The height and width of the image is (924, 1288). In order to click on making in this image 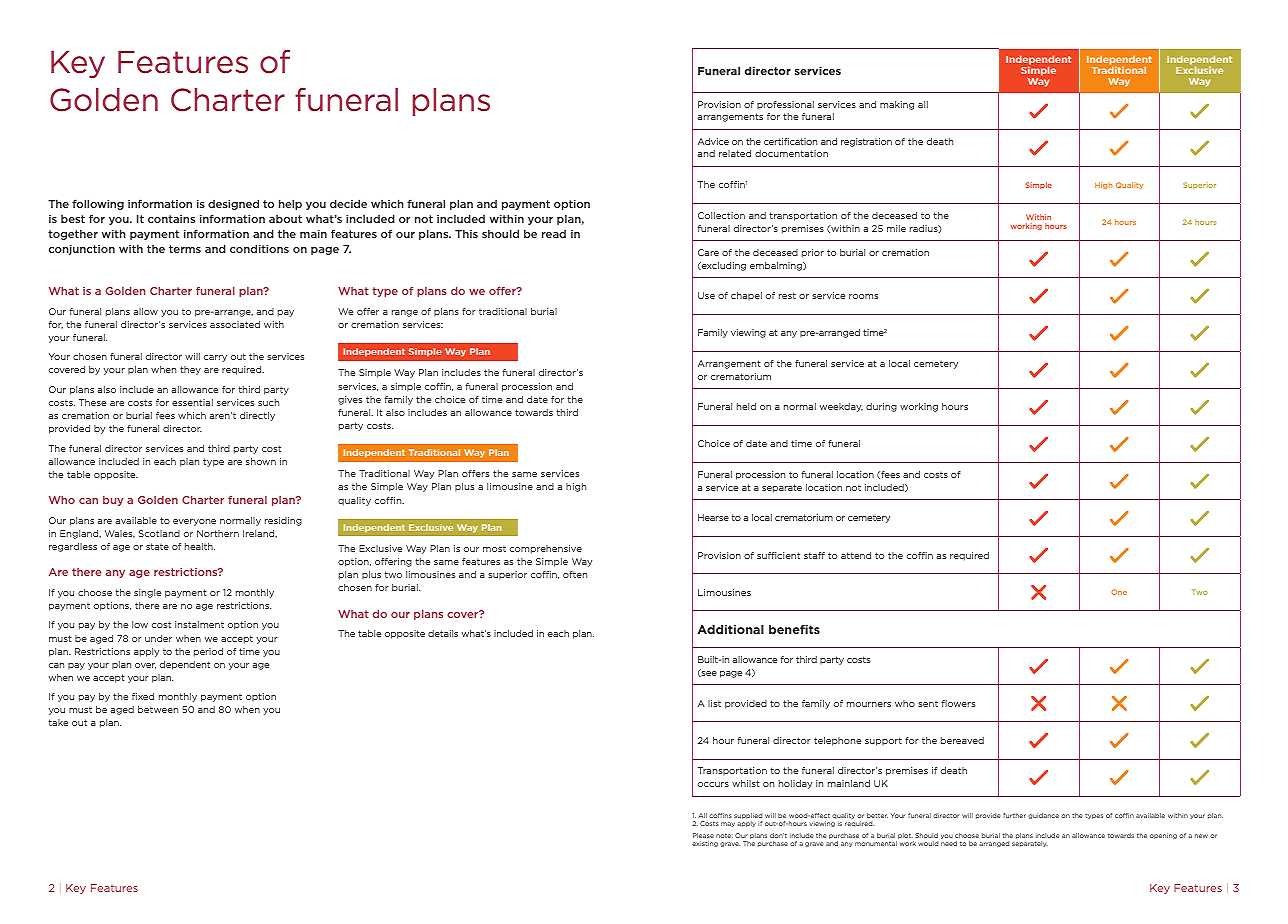, I will do `click(897, 105)`.
